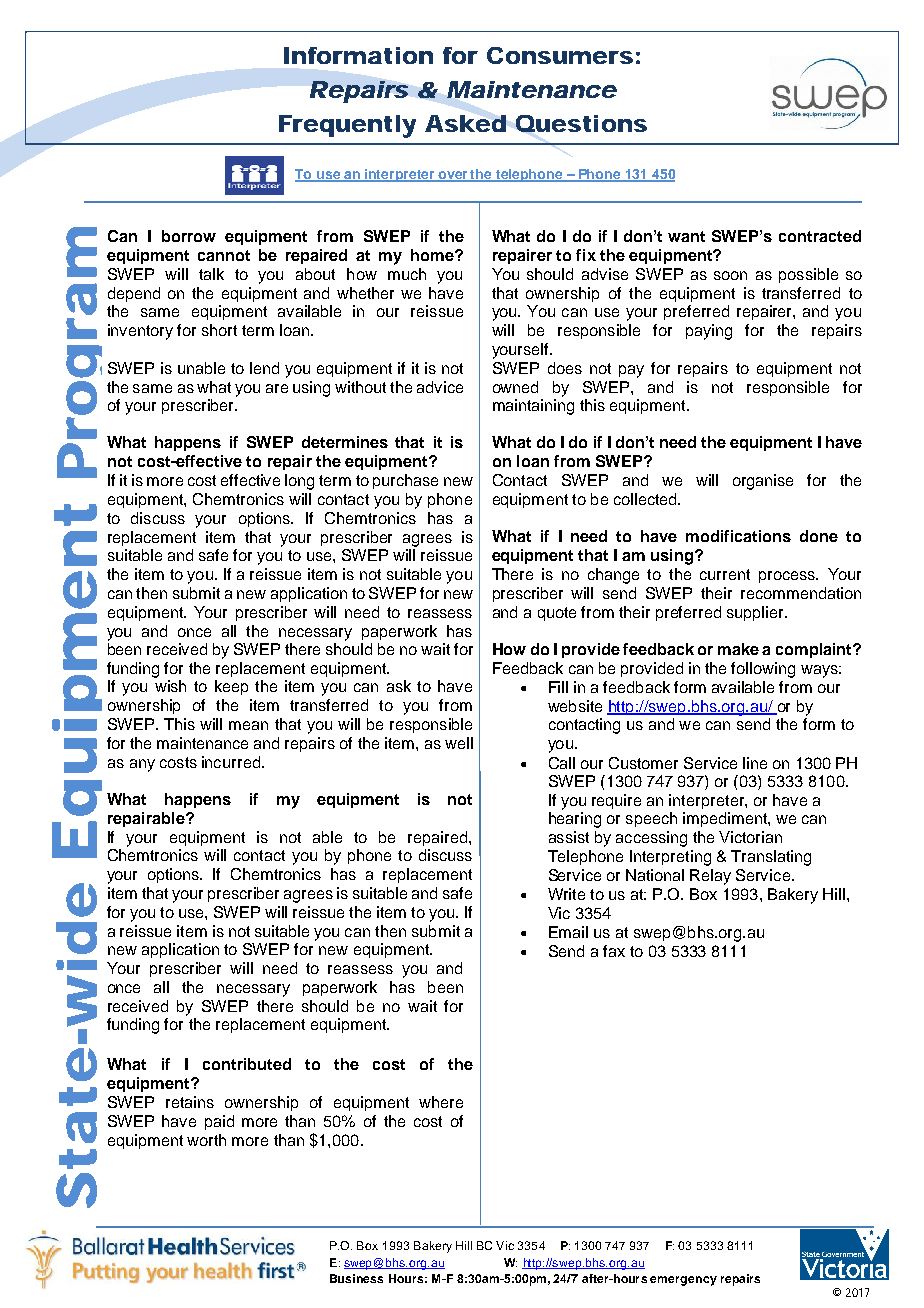  What do you see at coordinates (569, 837) in the screenshot?
I see `assist` at bounding box center [569, 837].
